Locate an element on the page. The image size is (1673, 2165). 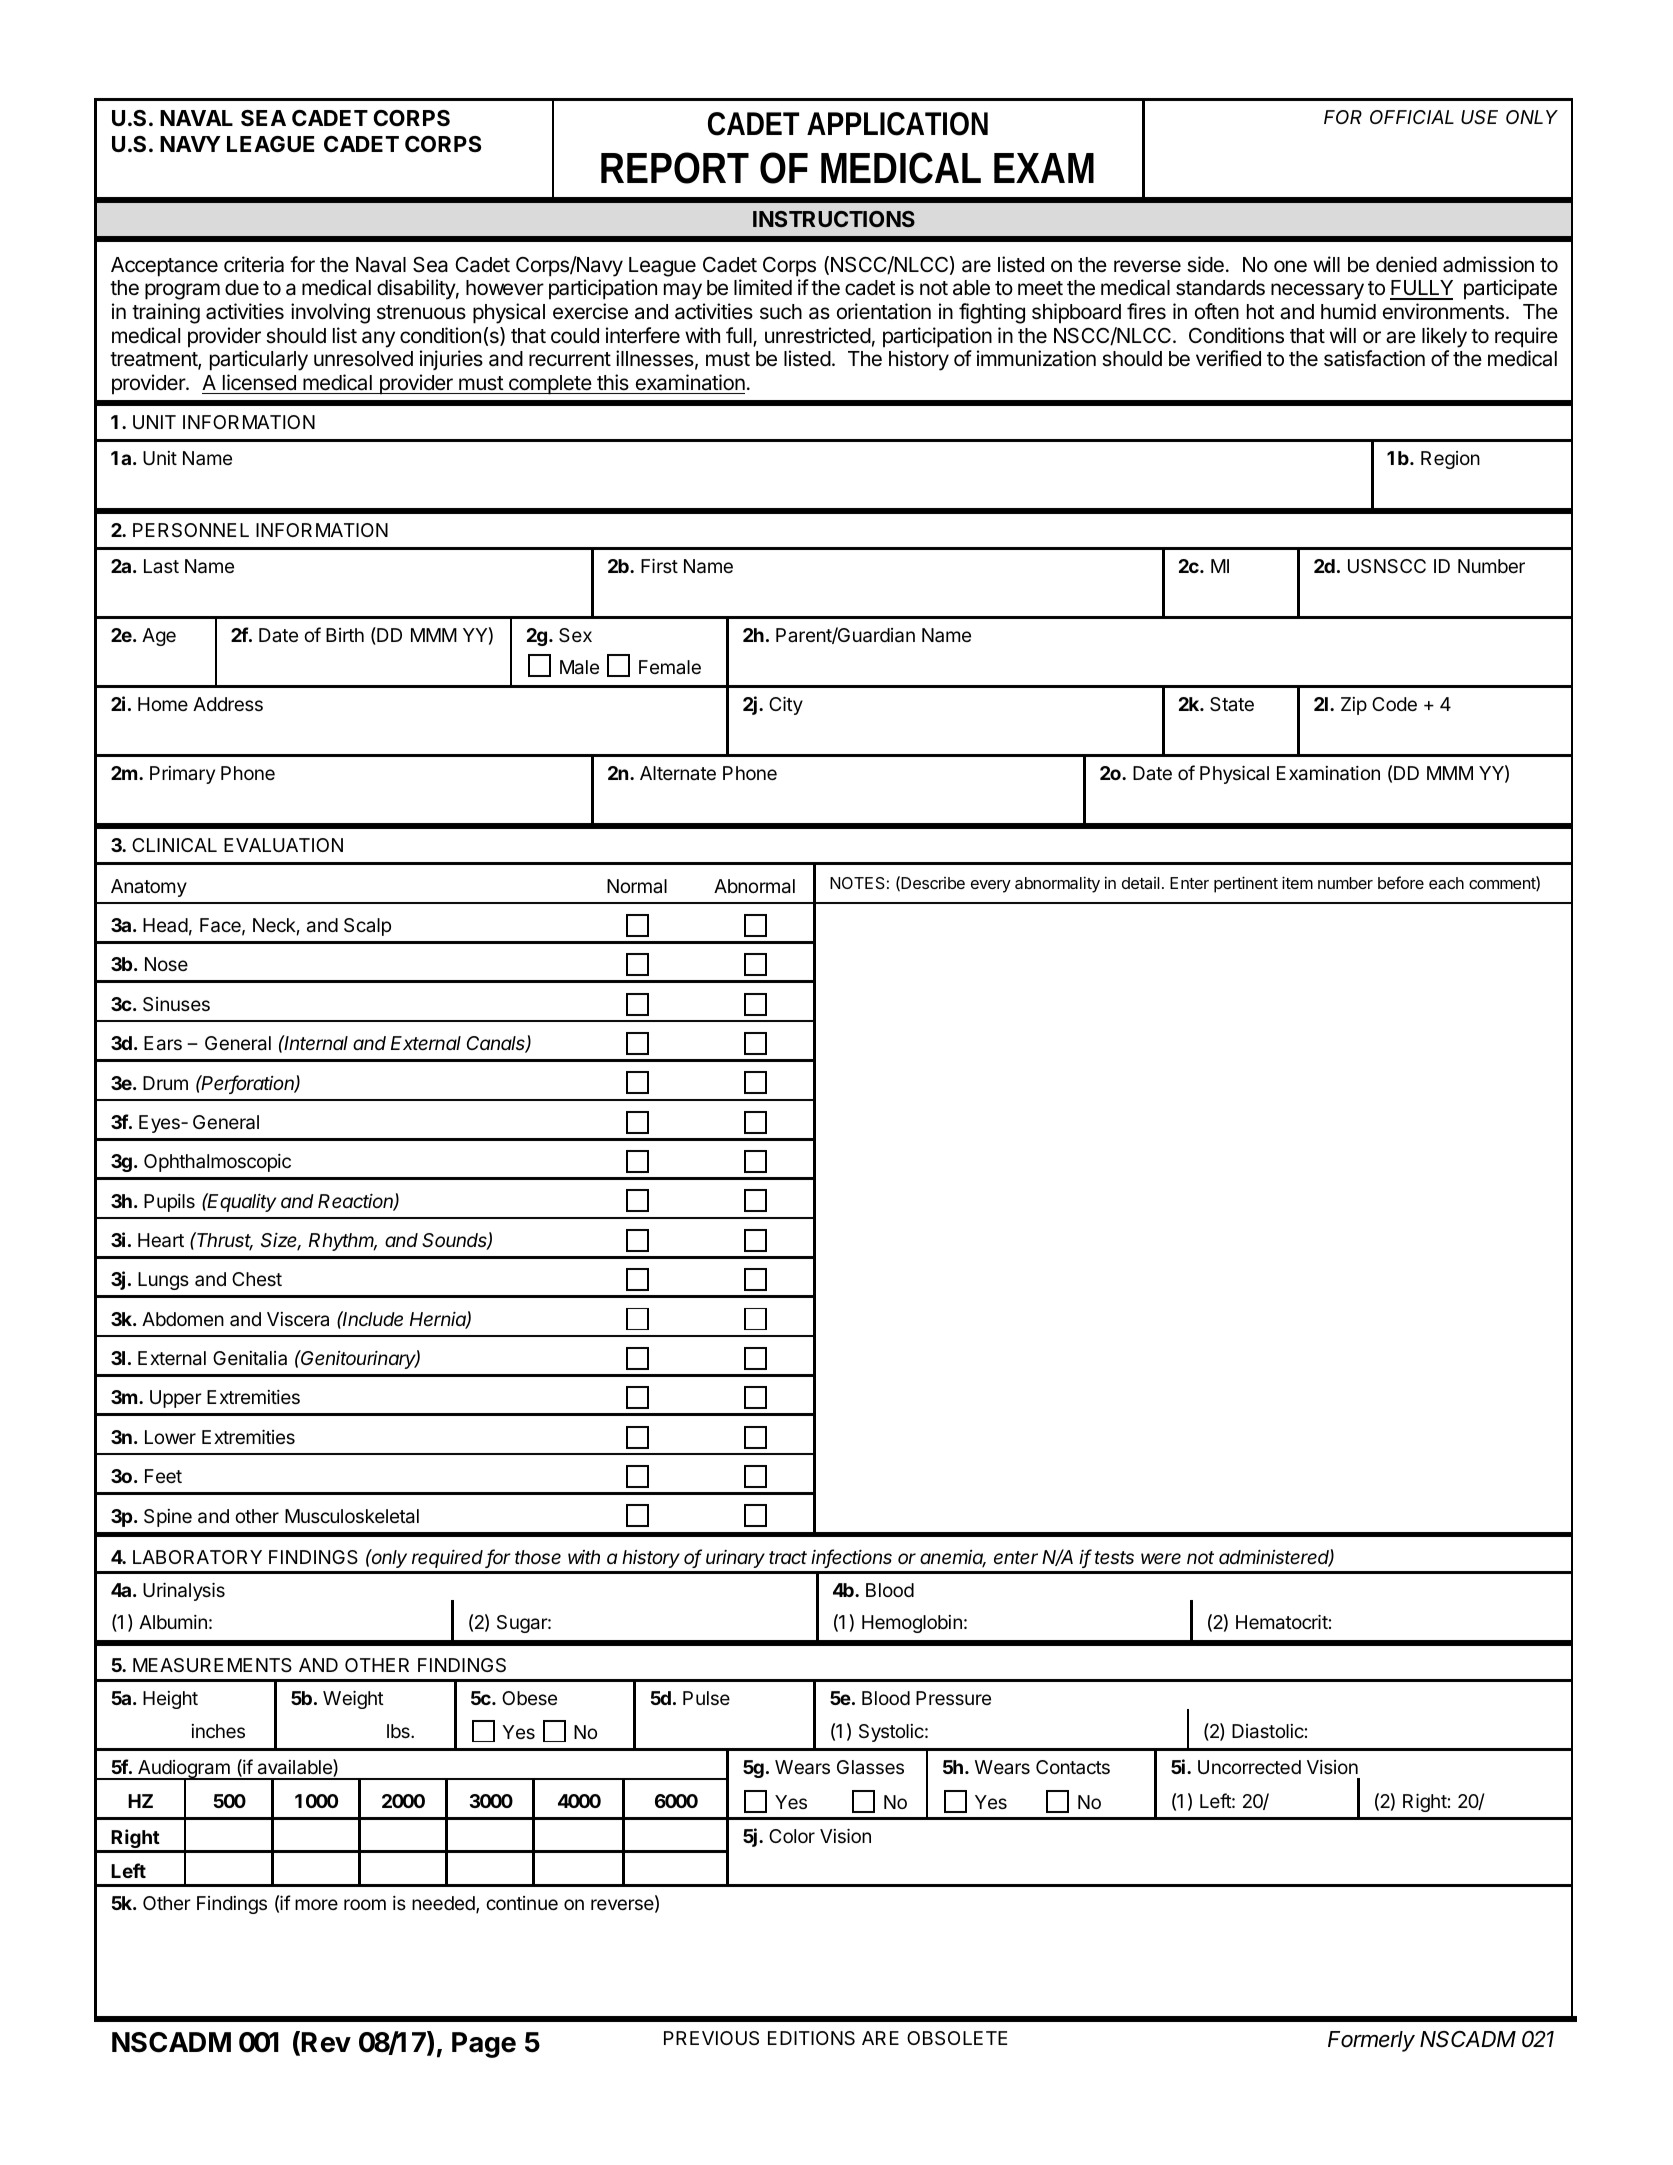
every is located at coordinates (991, 886).
